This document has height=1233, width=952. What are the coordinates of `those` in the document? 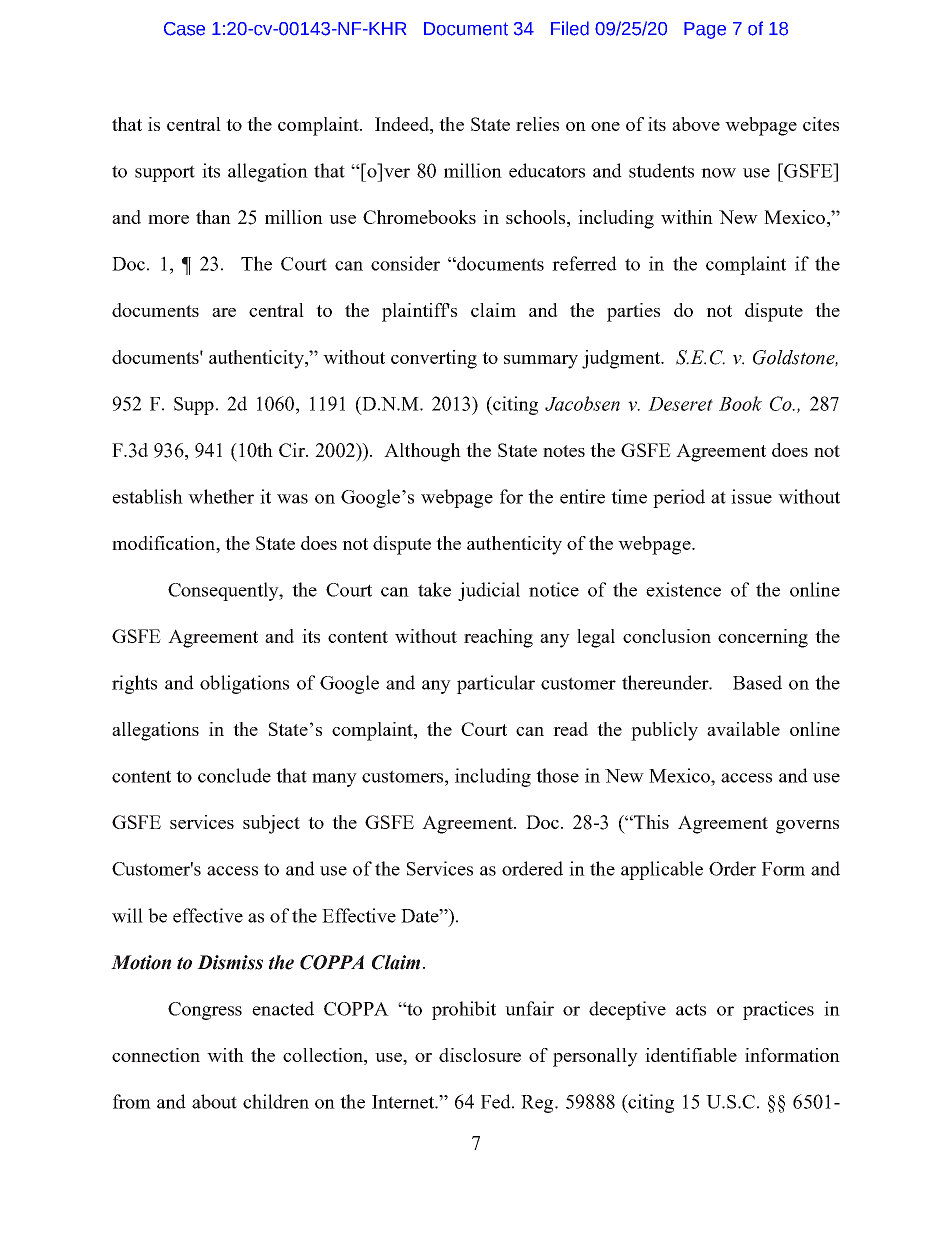 It's located at (557, 775).
